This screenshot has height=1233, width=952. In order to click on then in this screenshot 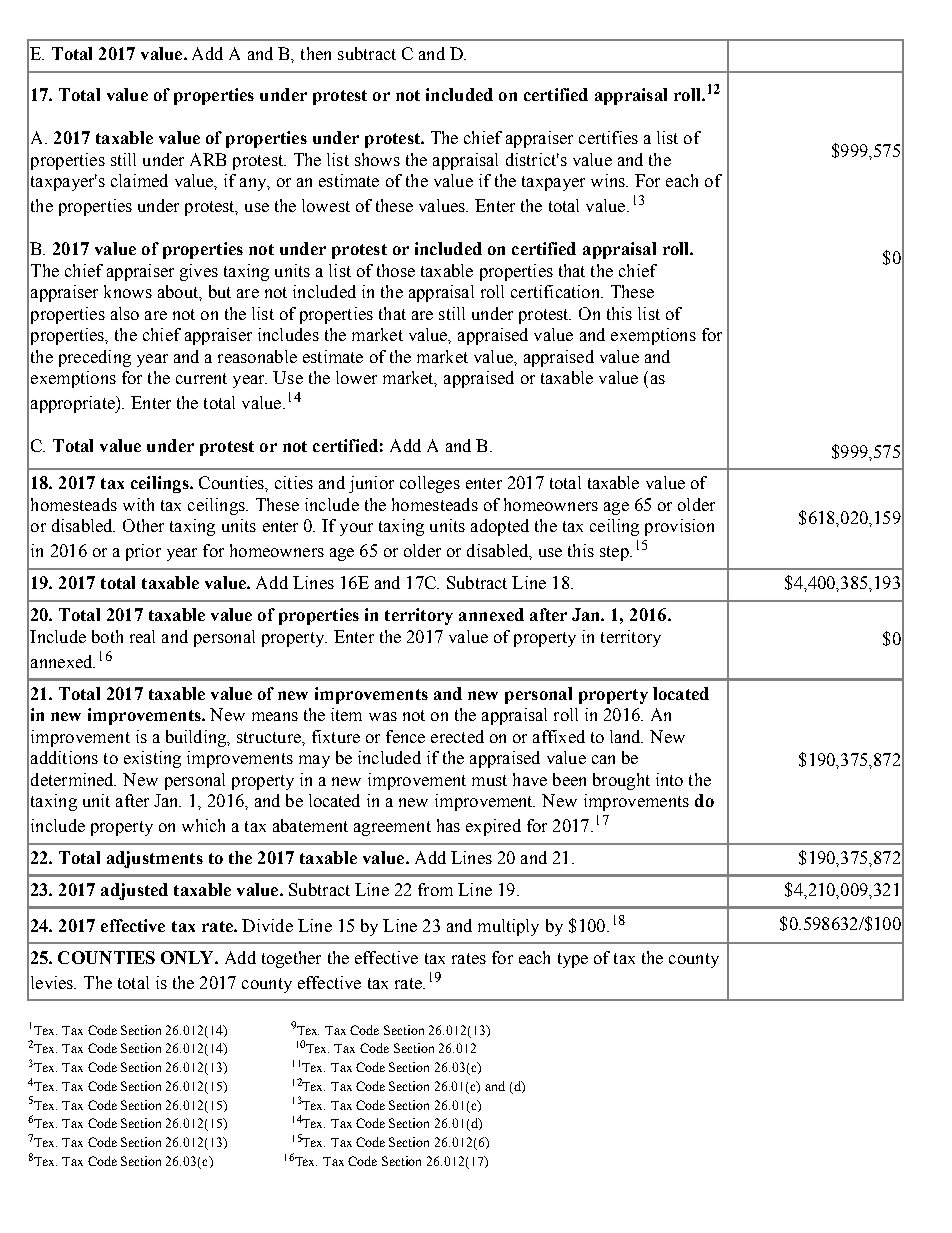, I will do `click(316, 53)`.
